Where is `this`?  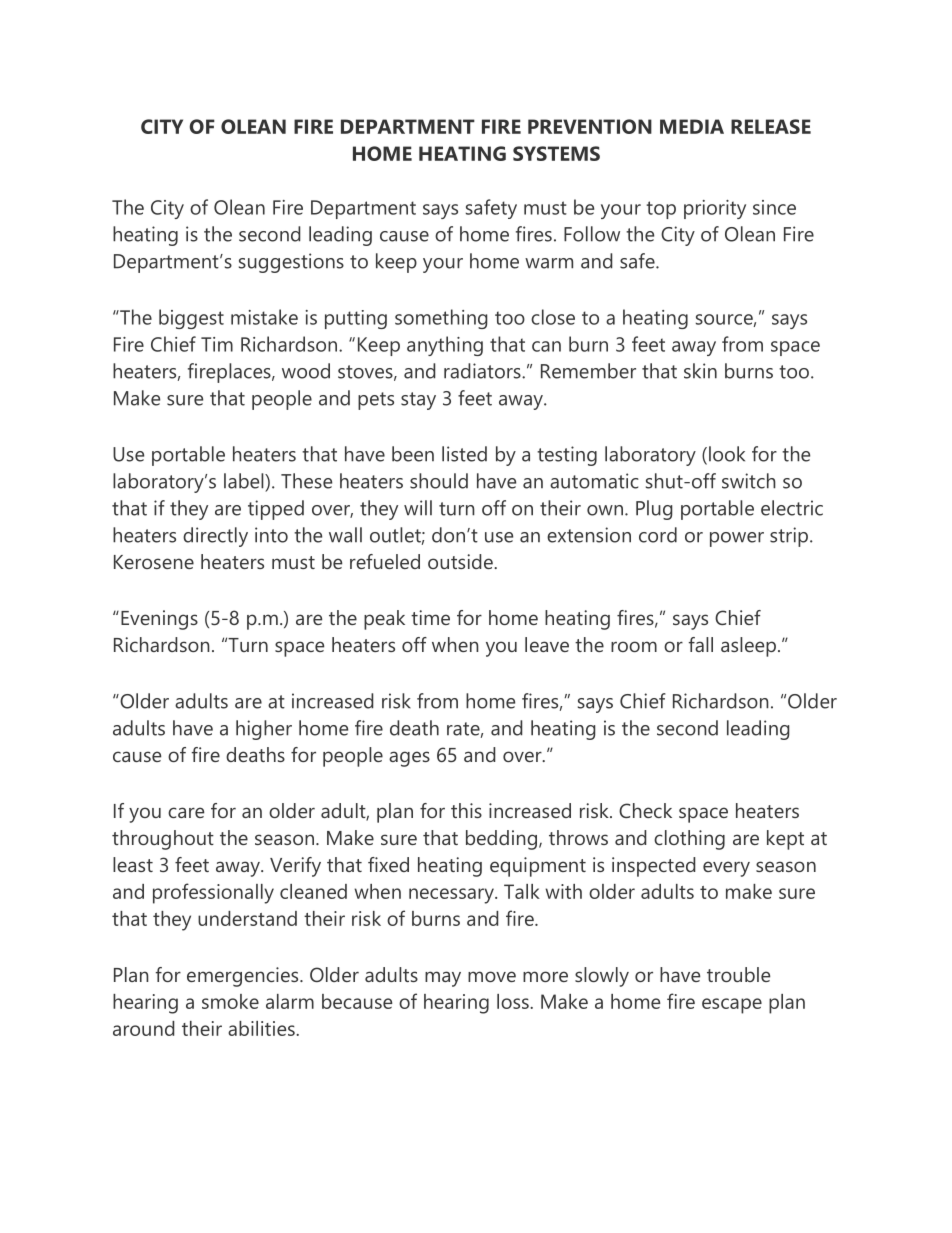
this is located at coordinates (466, 810).
